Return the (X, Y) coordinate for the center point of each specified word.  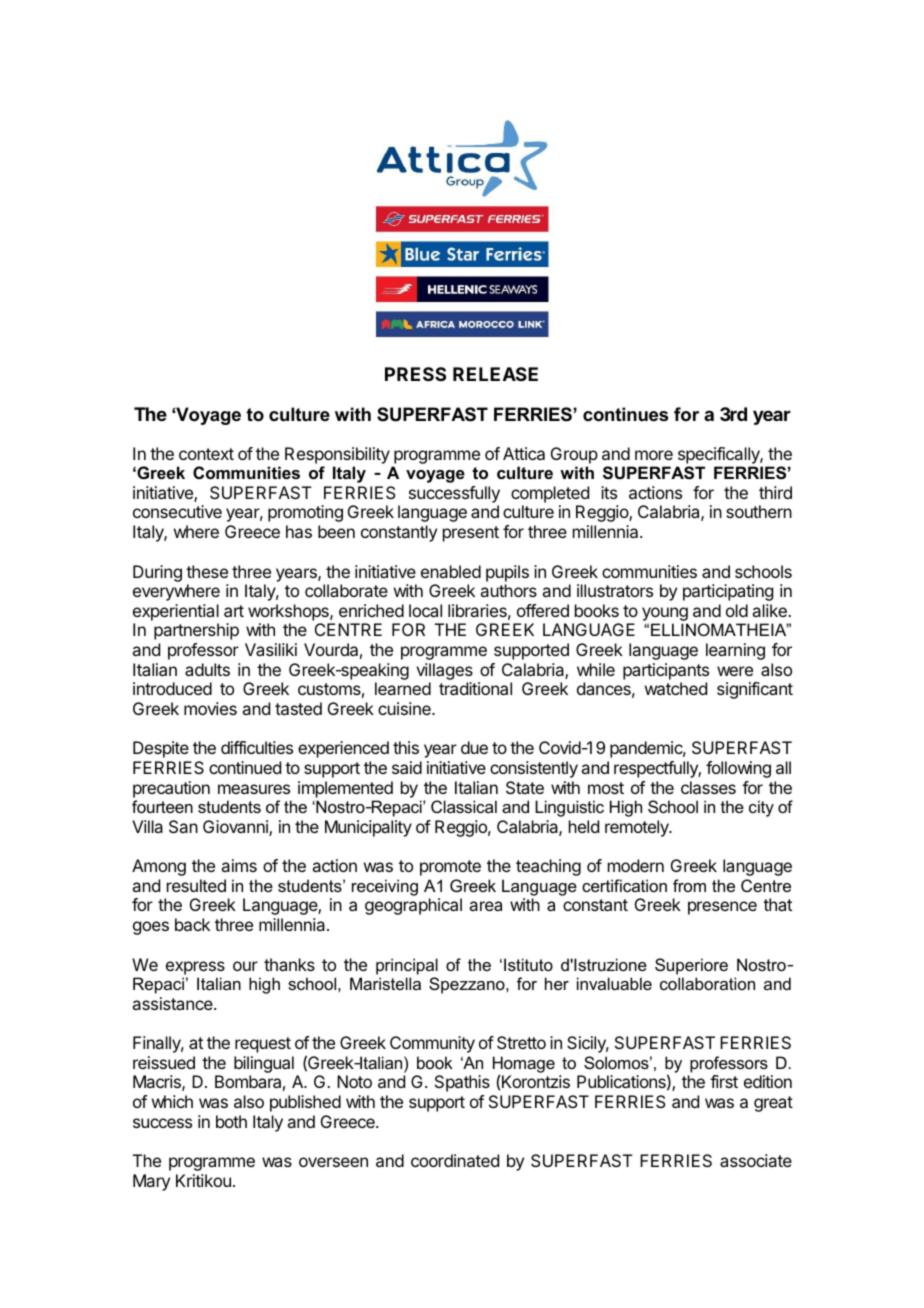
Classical (464, 806)
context (206, 454)
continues (625, 414)
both (231, 1121)
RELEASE (495, 374)
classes (708, 787)
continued (245, 767)
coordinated (455, 1160)
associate (756, 1160)
